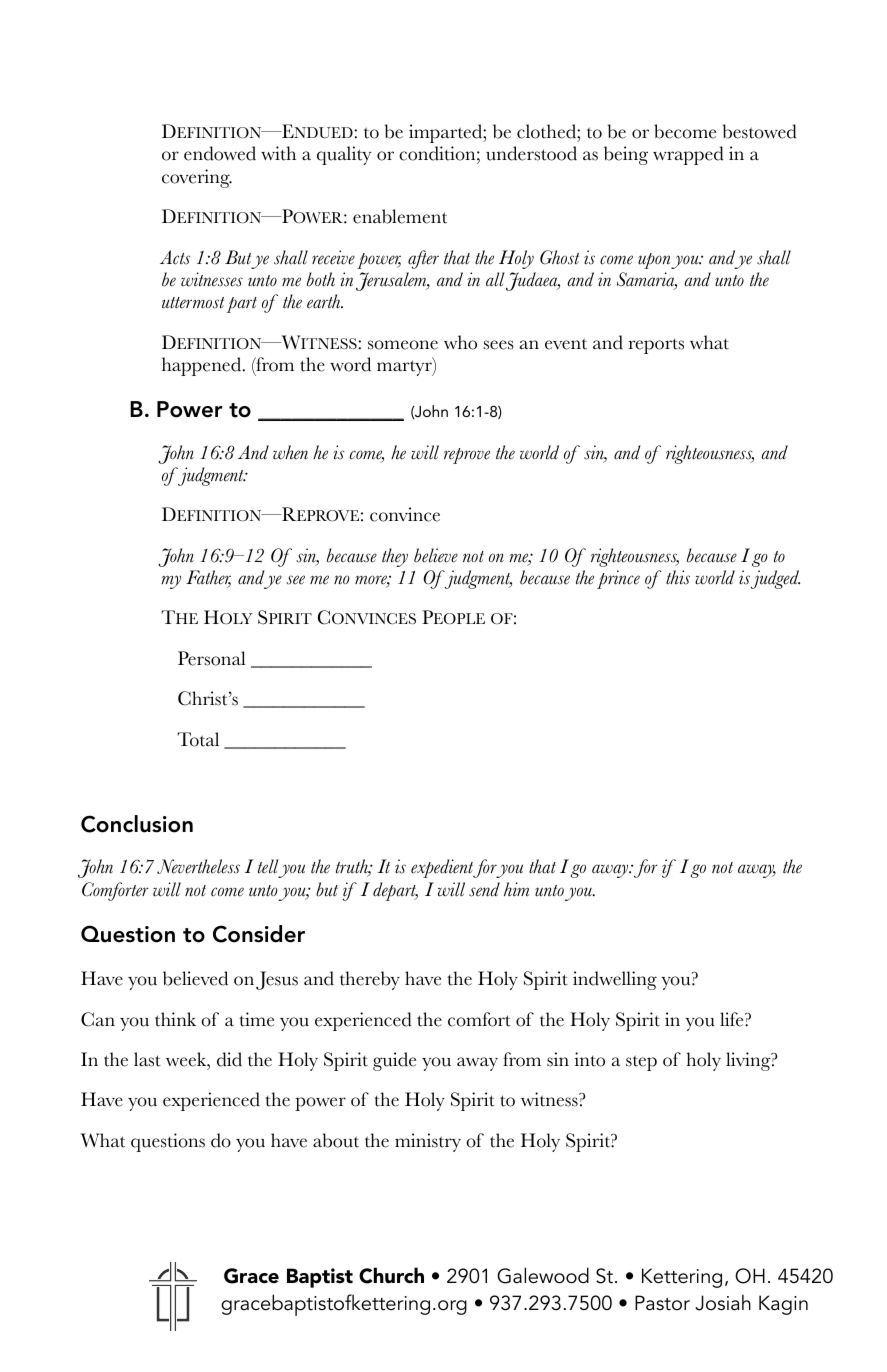 This image has width=887, height=1372. I want to click on indwelling, so click(615, 980).
